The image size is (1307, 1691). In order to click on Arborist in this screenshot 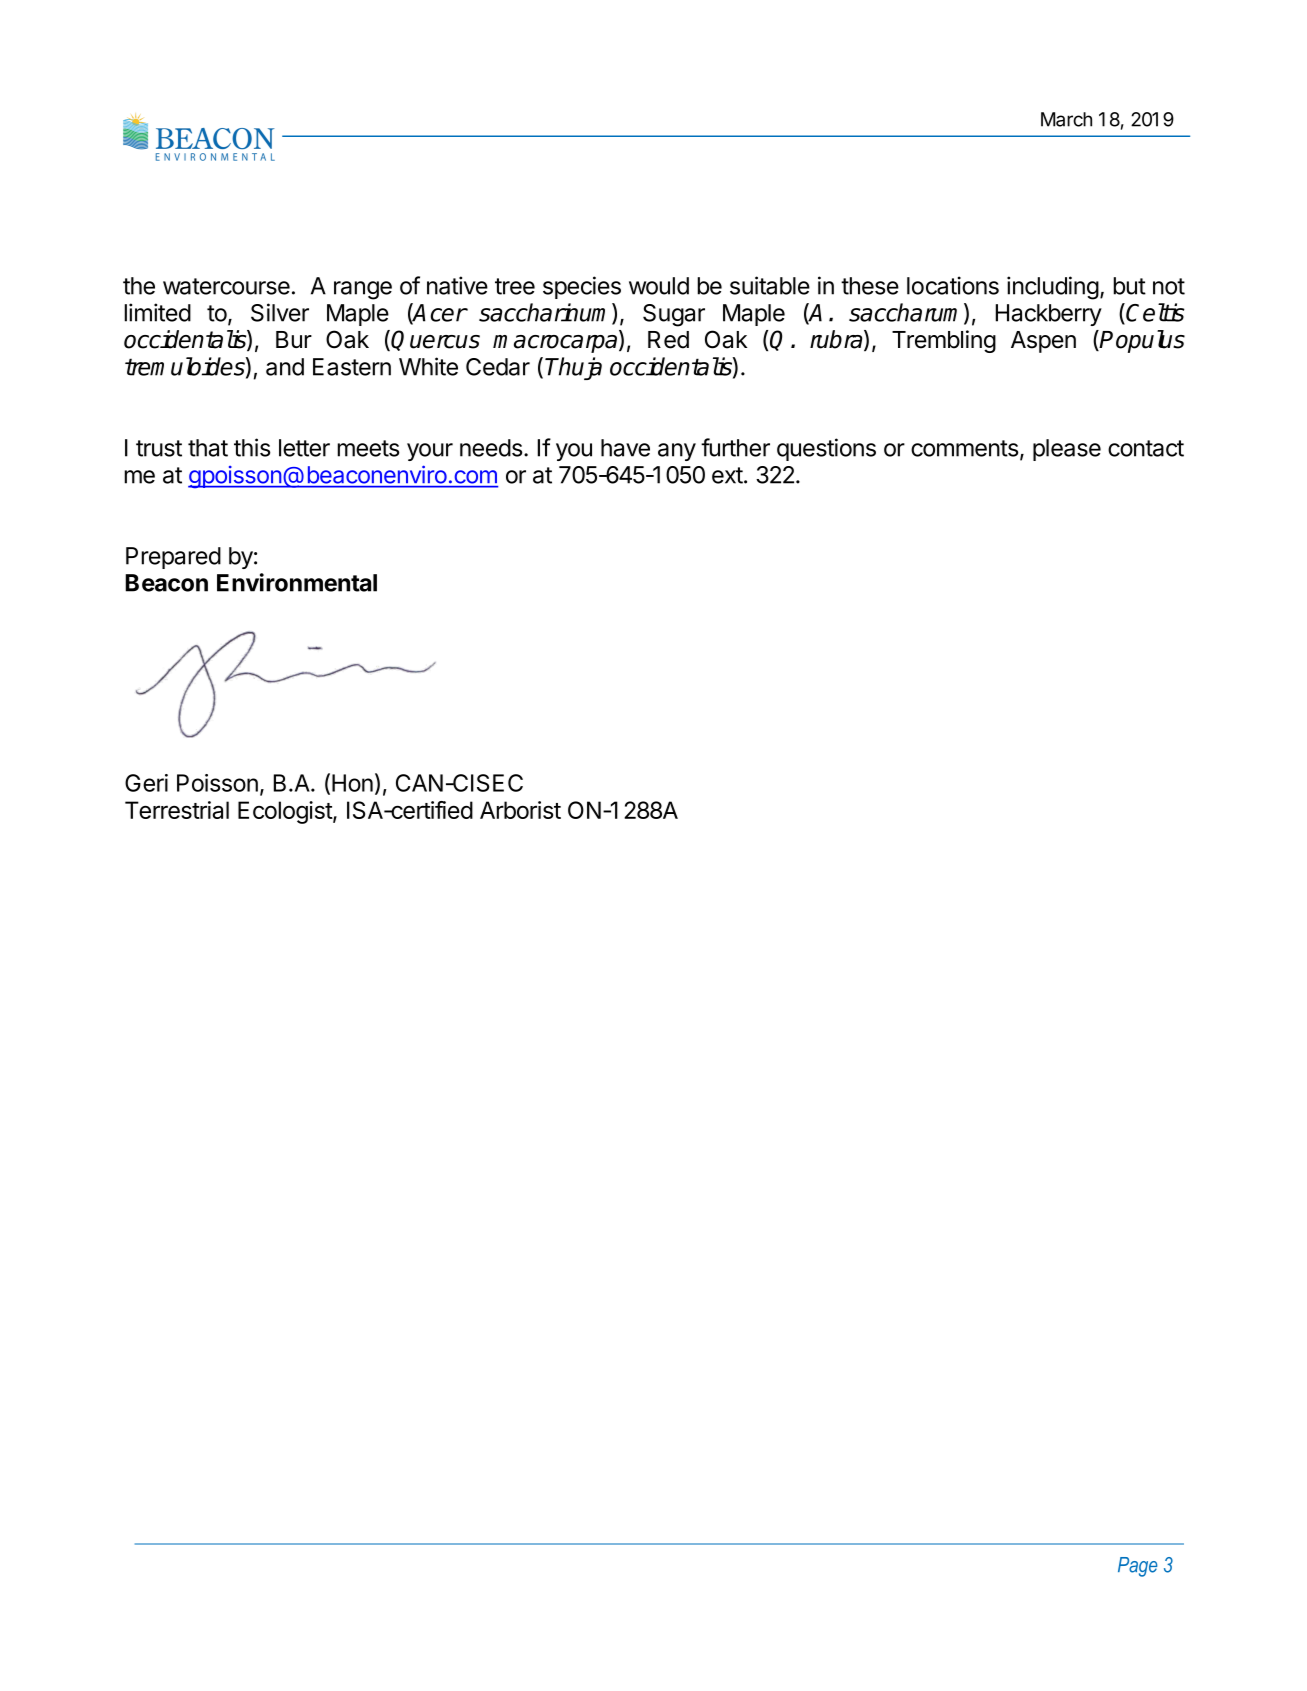, I will do `click(520, 810)`.
